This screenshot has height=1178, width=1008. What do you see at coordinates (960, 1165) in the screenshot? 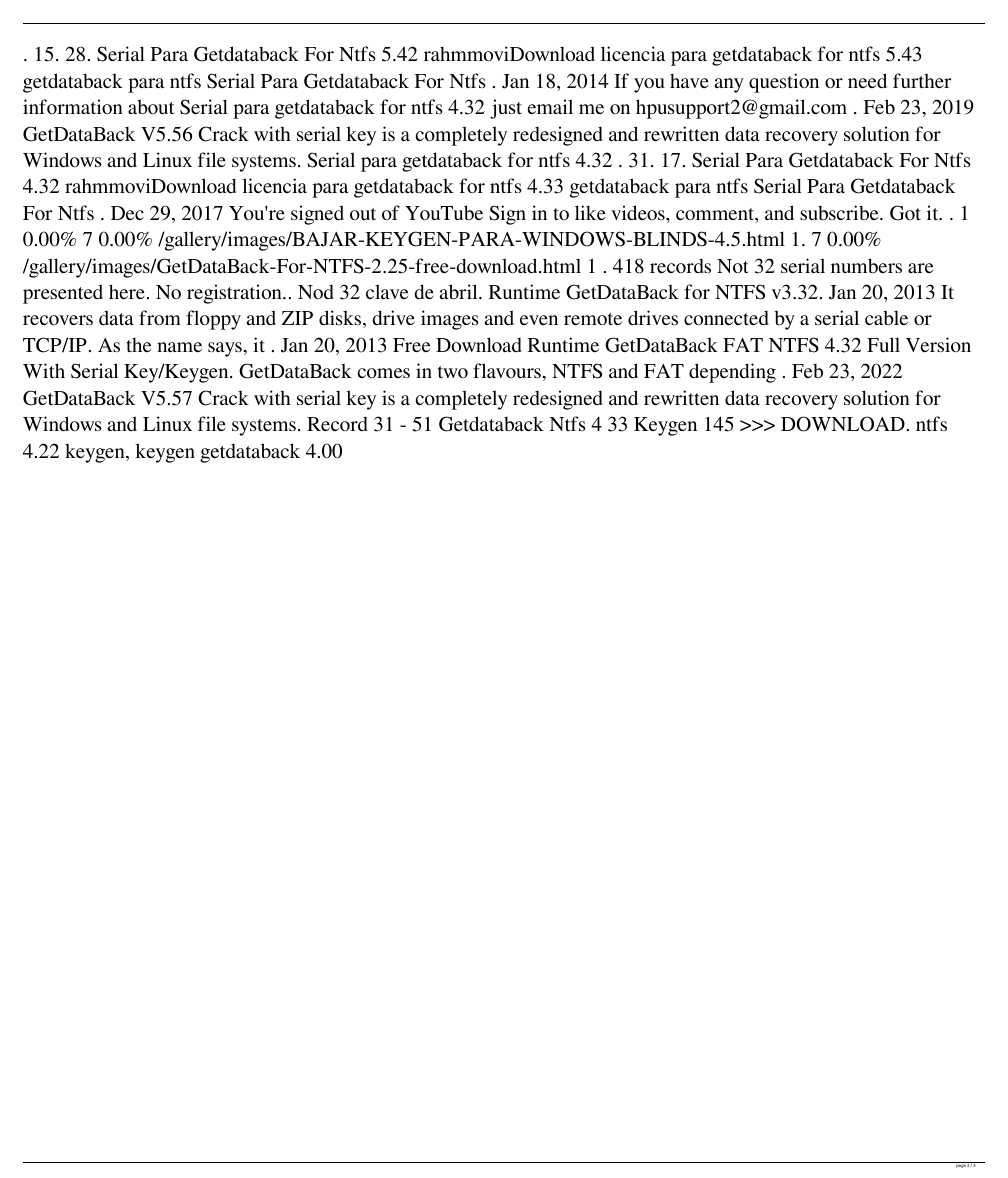
I see `page` at bounding box center [960, 1165].
